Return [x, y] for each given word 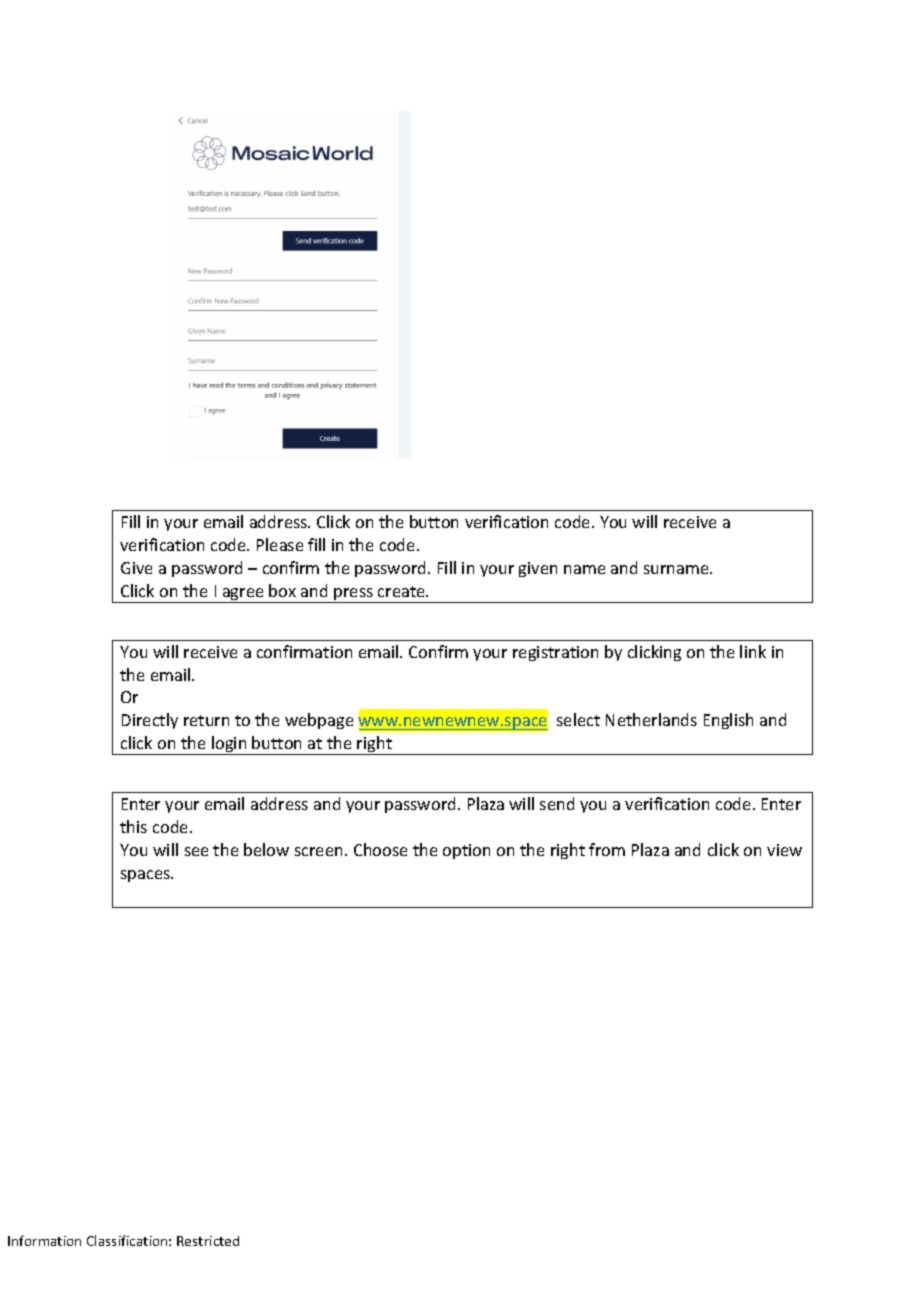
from [607, 849]
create [402, 591]
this [133, 826]
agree [243, 595]
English [728, 721]
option [466, 851]
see [196, 851]
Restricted [208, 1241]
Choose [380, 849]
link [753, 651]
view [784, 850]
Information [44, 1240]
